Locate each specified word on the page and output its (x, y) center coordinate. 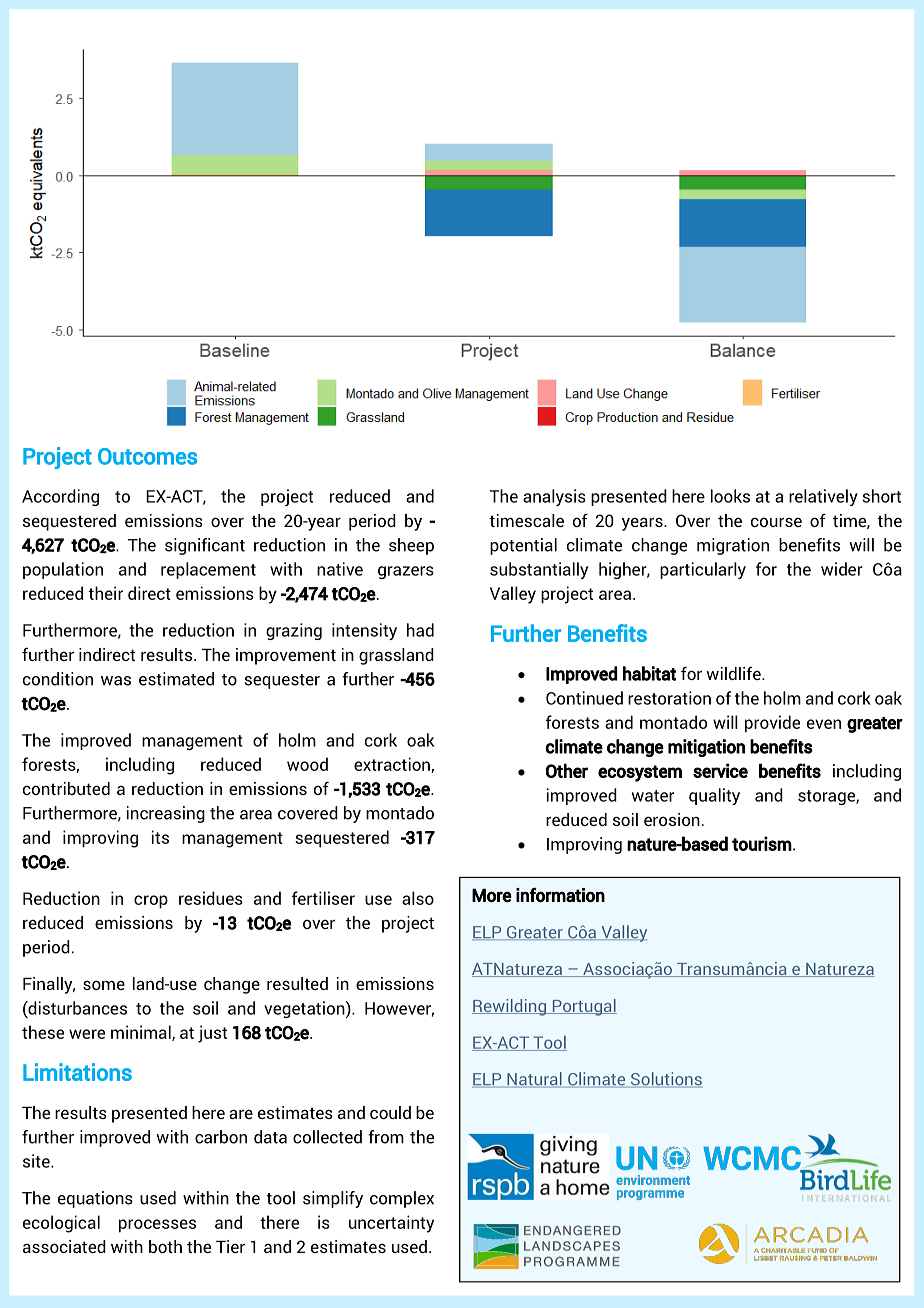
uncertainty (391, 1224)
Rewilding (510, 1007)
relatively (823, 497)
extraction (393, 765)
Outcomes (147, 456)
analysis (554, 497)
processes (157, 1226)
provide (772, 724)
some (104, 985)
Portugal (583, 1007)
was (116, 681)
